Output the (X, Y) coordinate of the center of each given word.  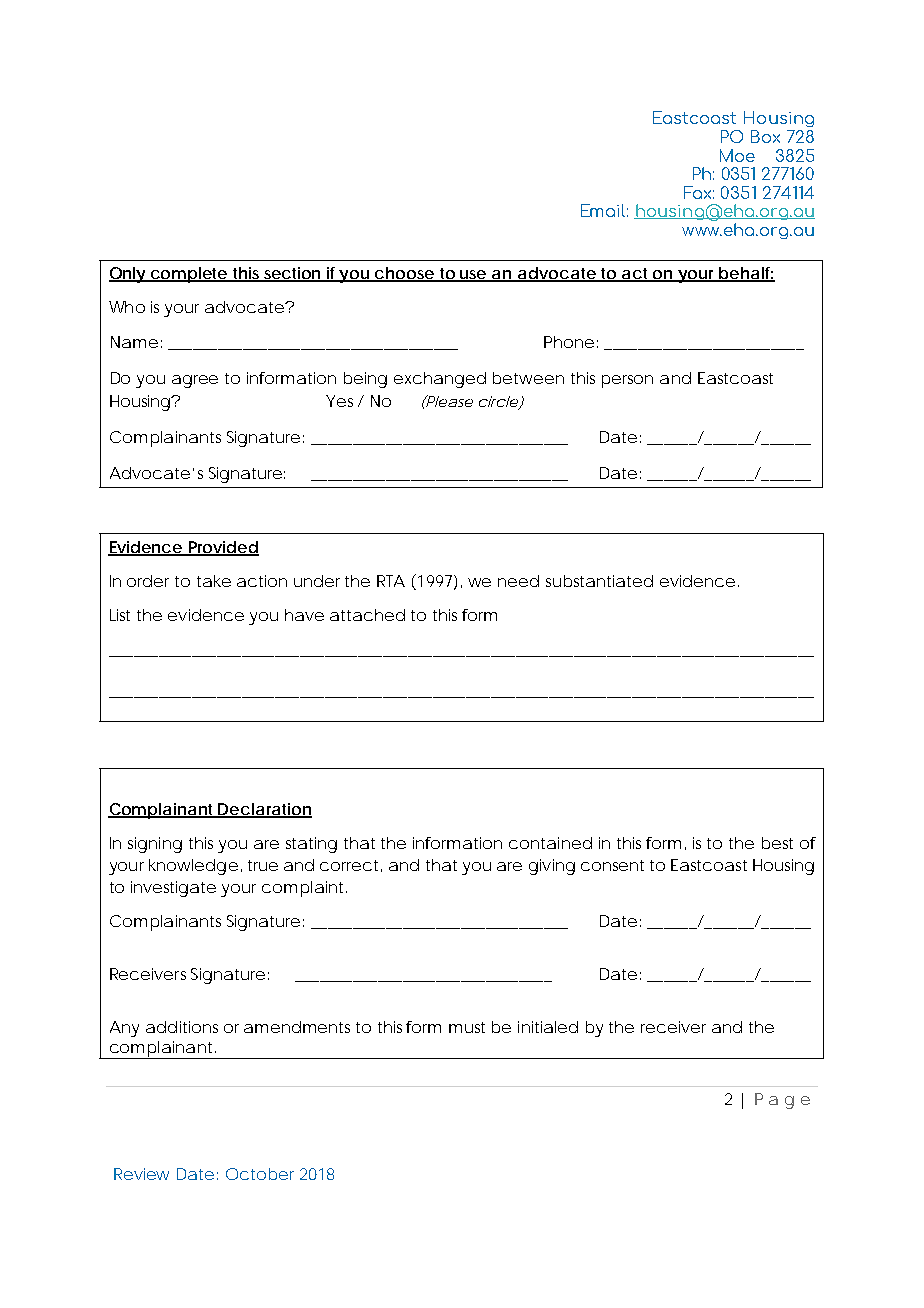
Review (141, 1174)
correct (349, 865)
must (467, 1027)
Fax (699, 192)
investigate (173, 889)
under (317, 581)
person (627, 381)
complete (188, 275)
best (777, 843)
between (528, 378)
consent (612, 865)
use (473, 275)
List (120, 615)
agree (195, 381)
